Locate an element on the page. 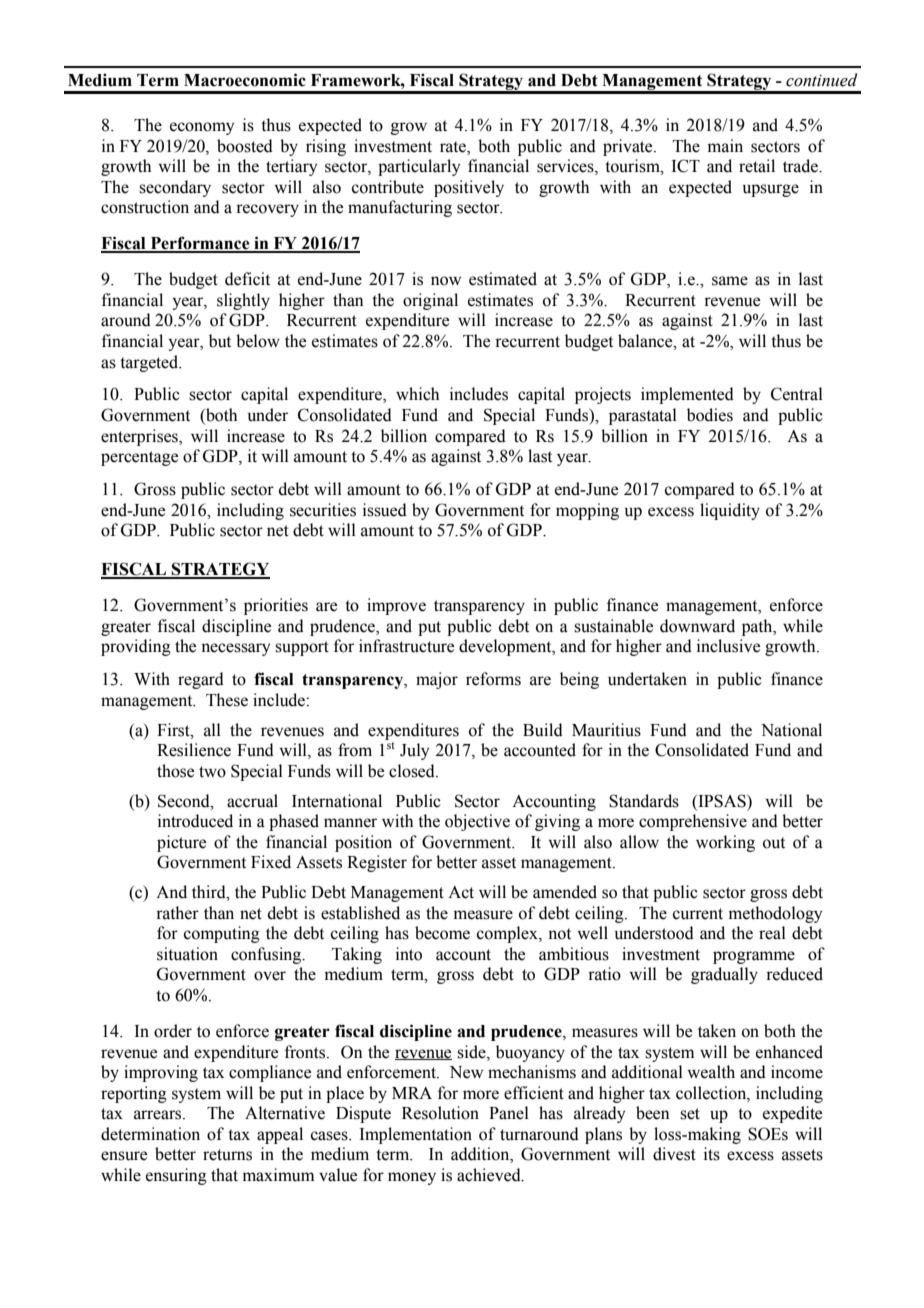  comprehensive is located at coordinates (693, 822).
